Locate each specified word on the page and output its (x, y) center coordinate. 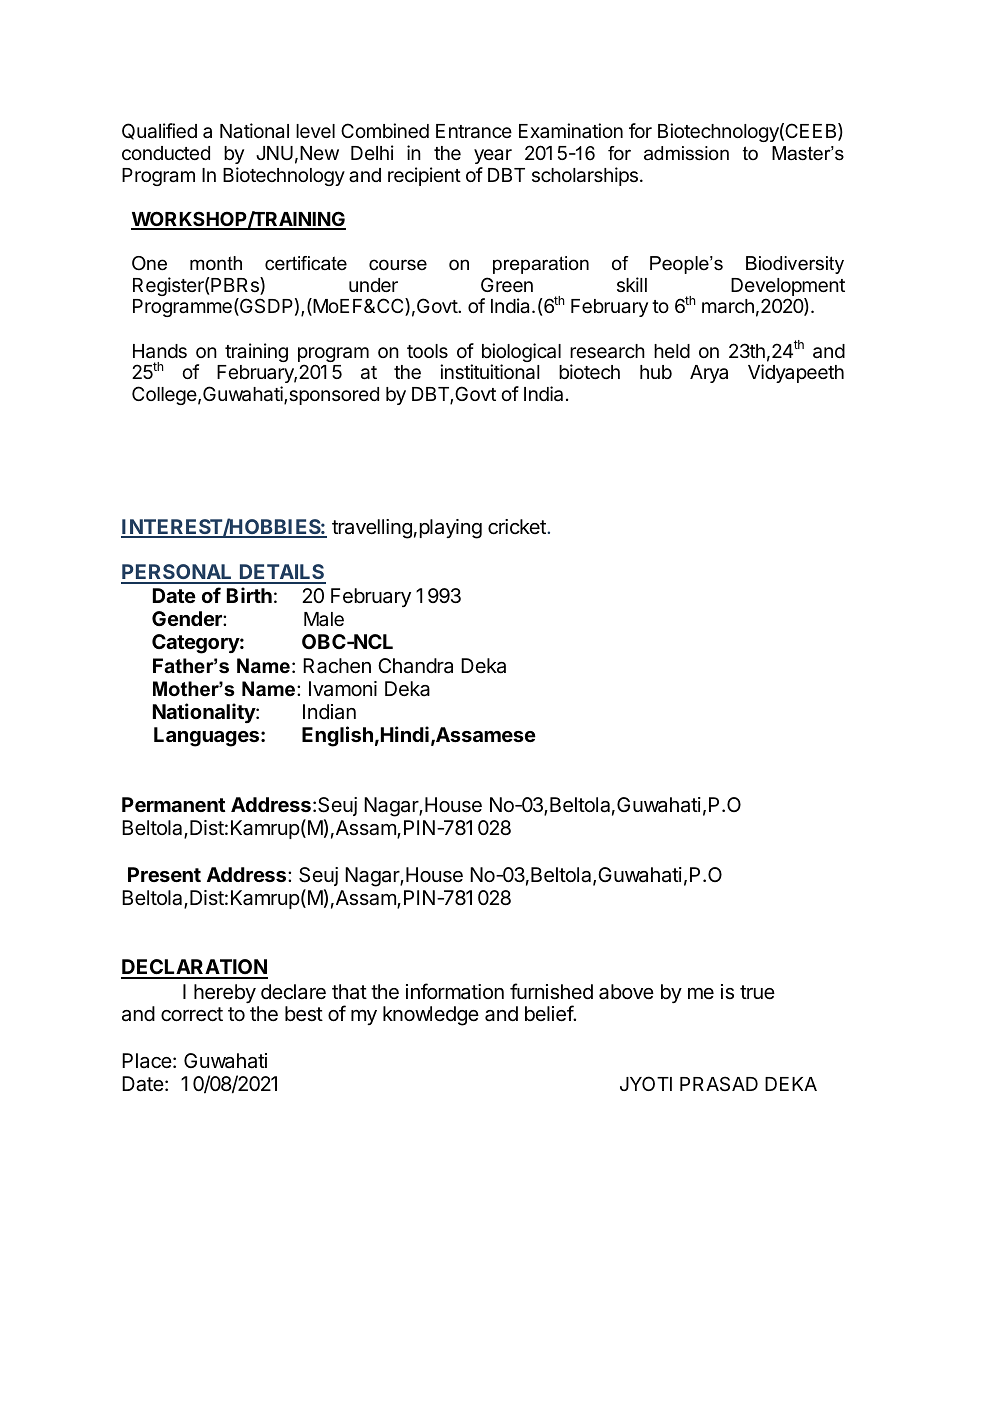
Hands (160, 351)
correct (192, 1014)
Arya (709, 374)
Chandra (415, 666)
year (493, 156)
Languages (208, 737)
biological (521, 354)
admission (686, 153)
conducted (166, 153)
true (757, 992)
